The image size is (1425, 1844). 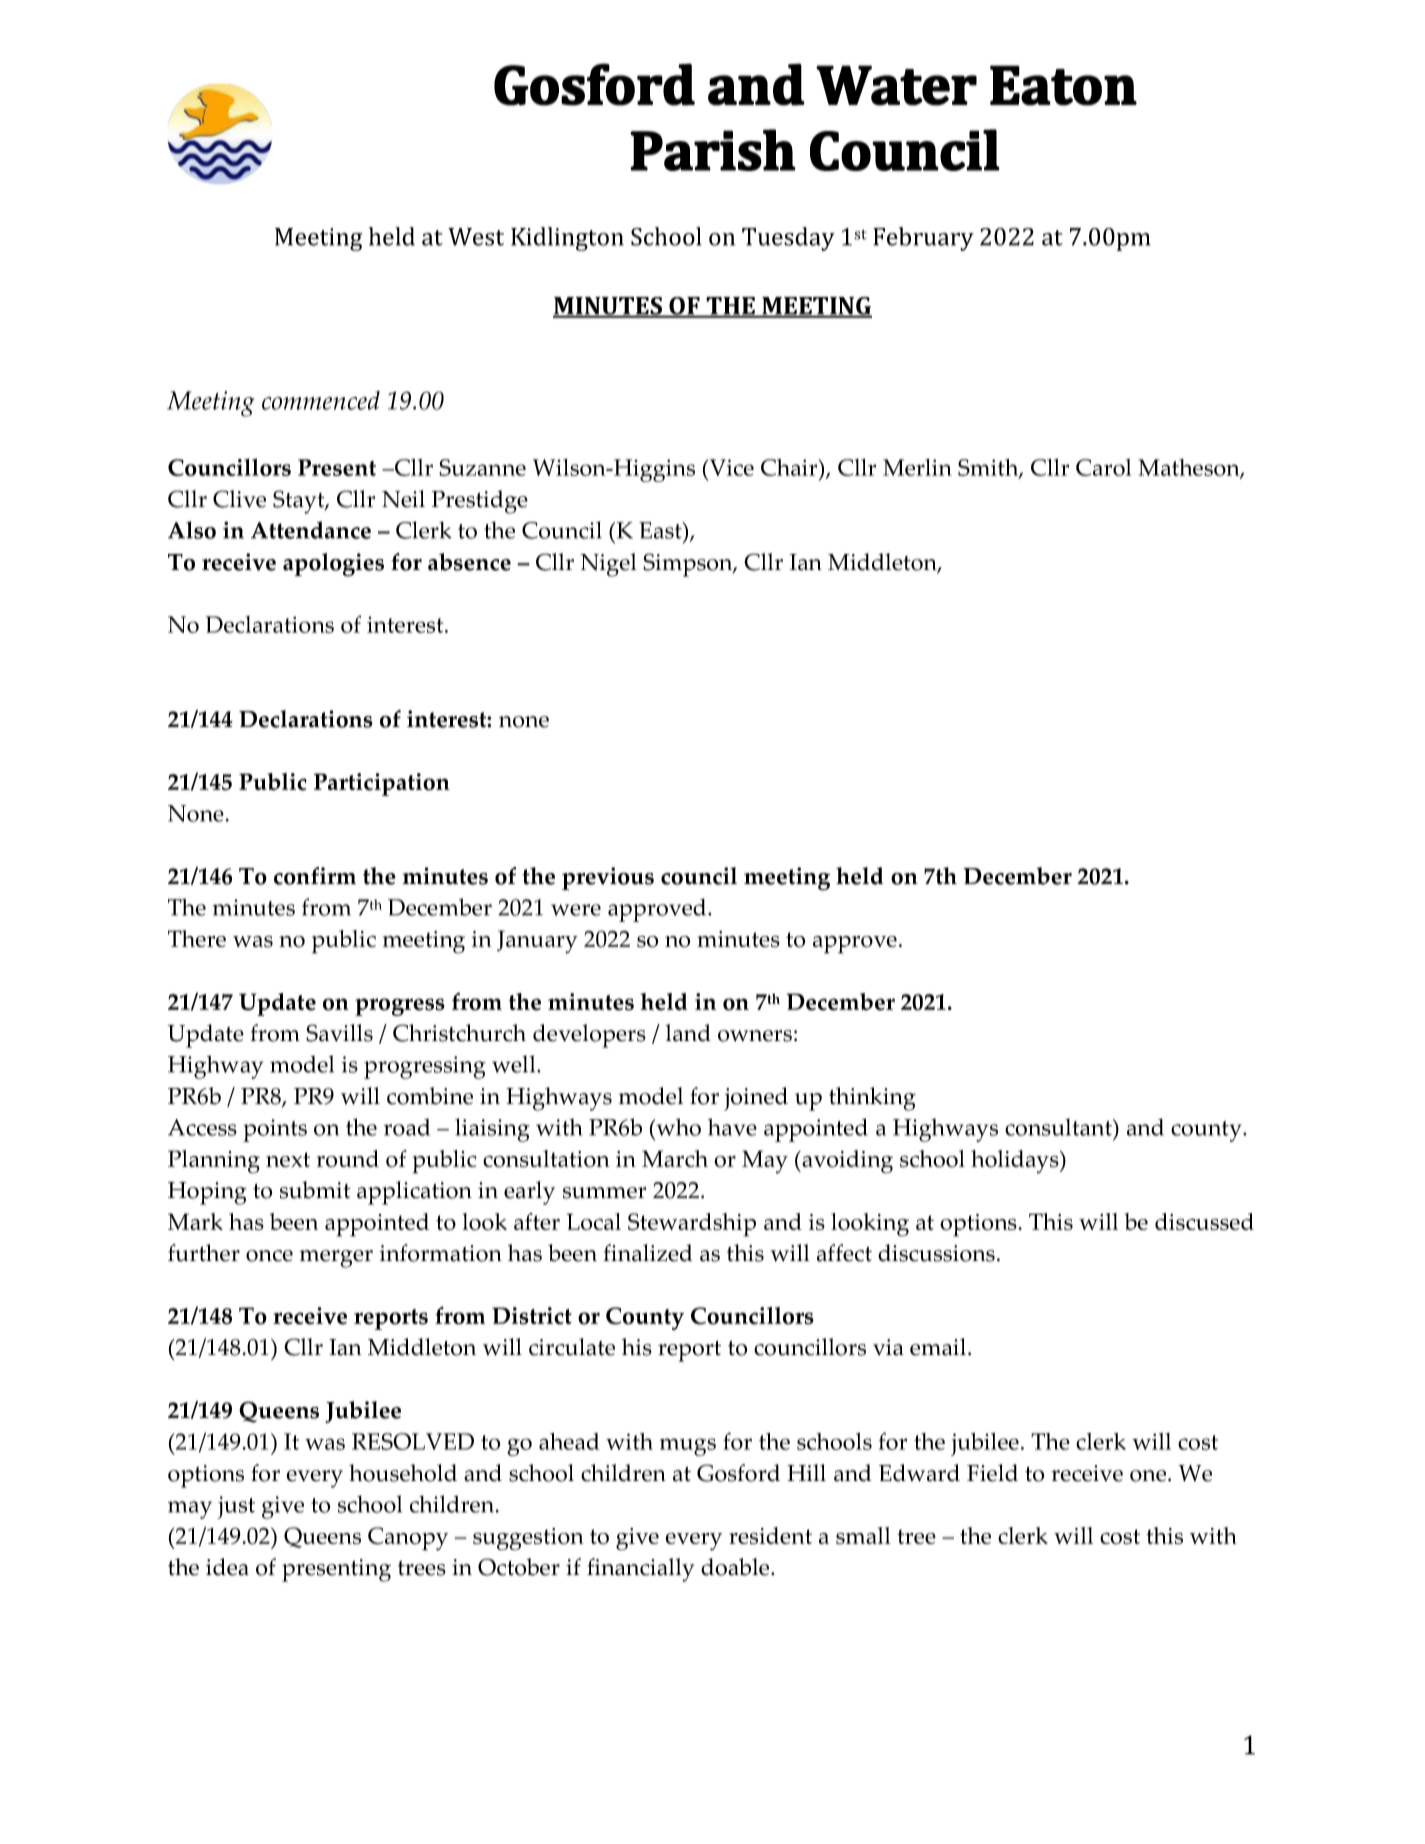 I want to click on Tuesday, so click(x=788, y=239).
